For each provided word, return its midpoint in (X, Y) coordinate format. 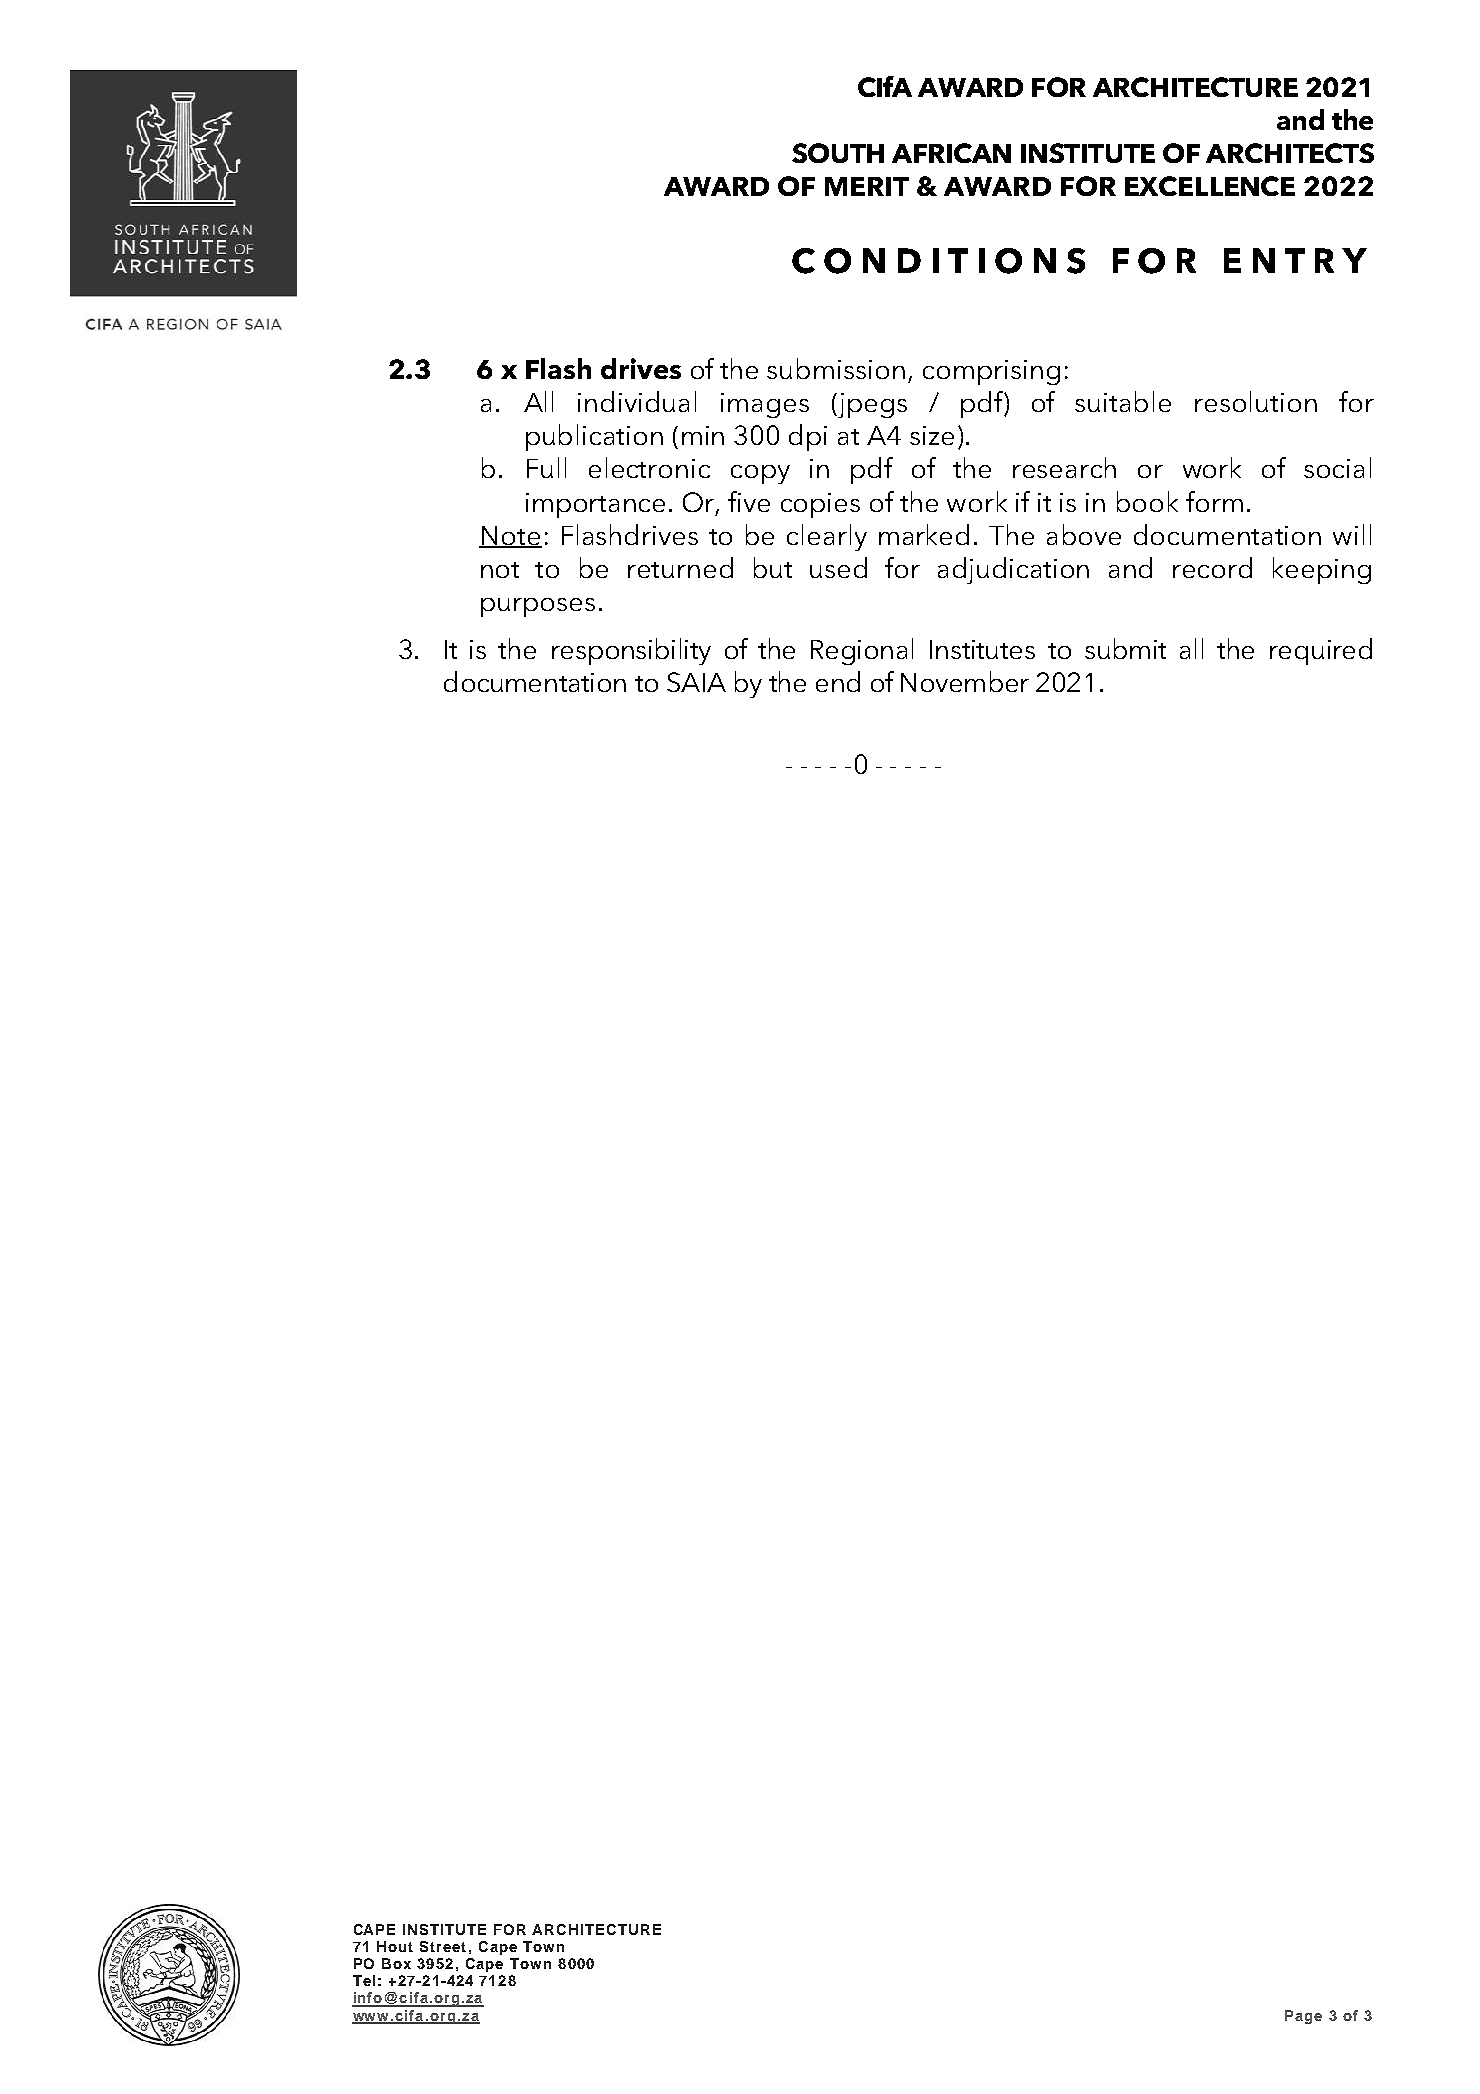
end (838, 681)
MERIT (867, 186)
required (1321, 651)
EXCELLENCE (1210, 186)
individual (637, 401)
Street (443, 1946)
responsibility (631, 651)
